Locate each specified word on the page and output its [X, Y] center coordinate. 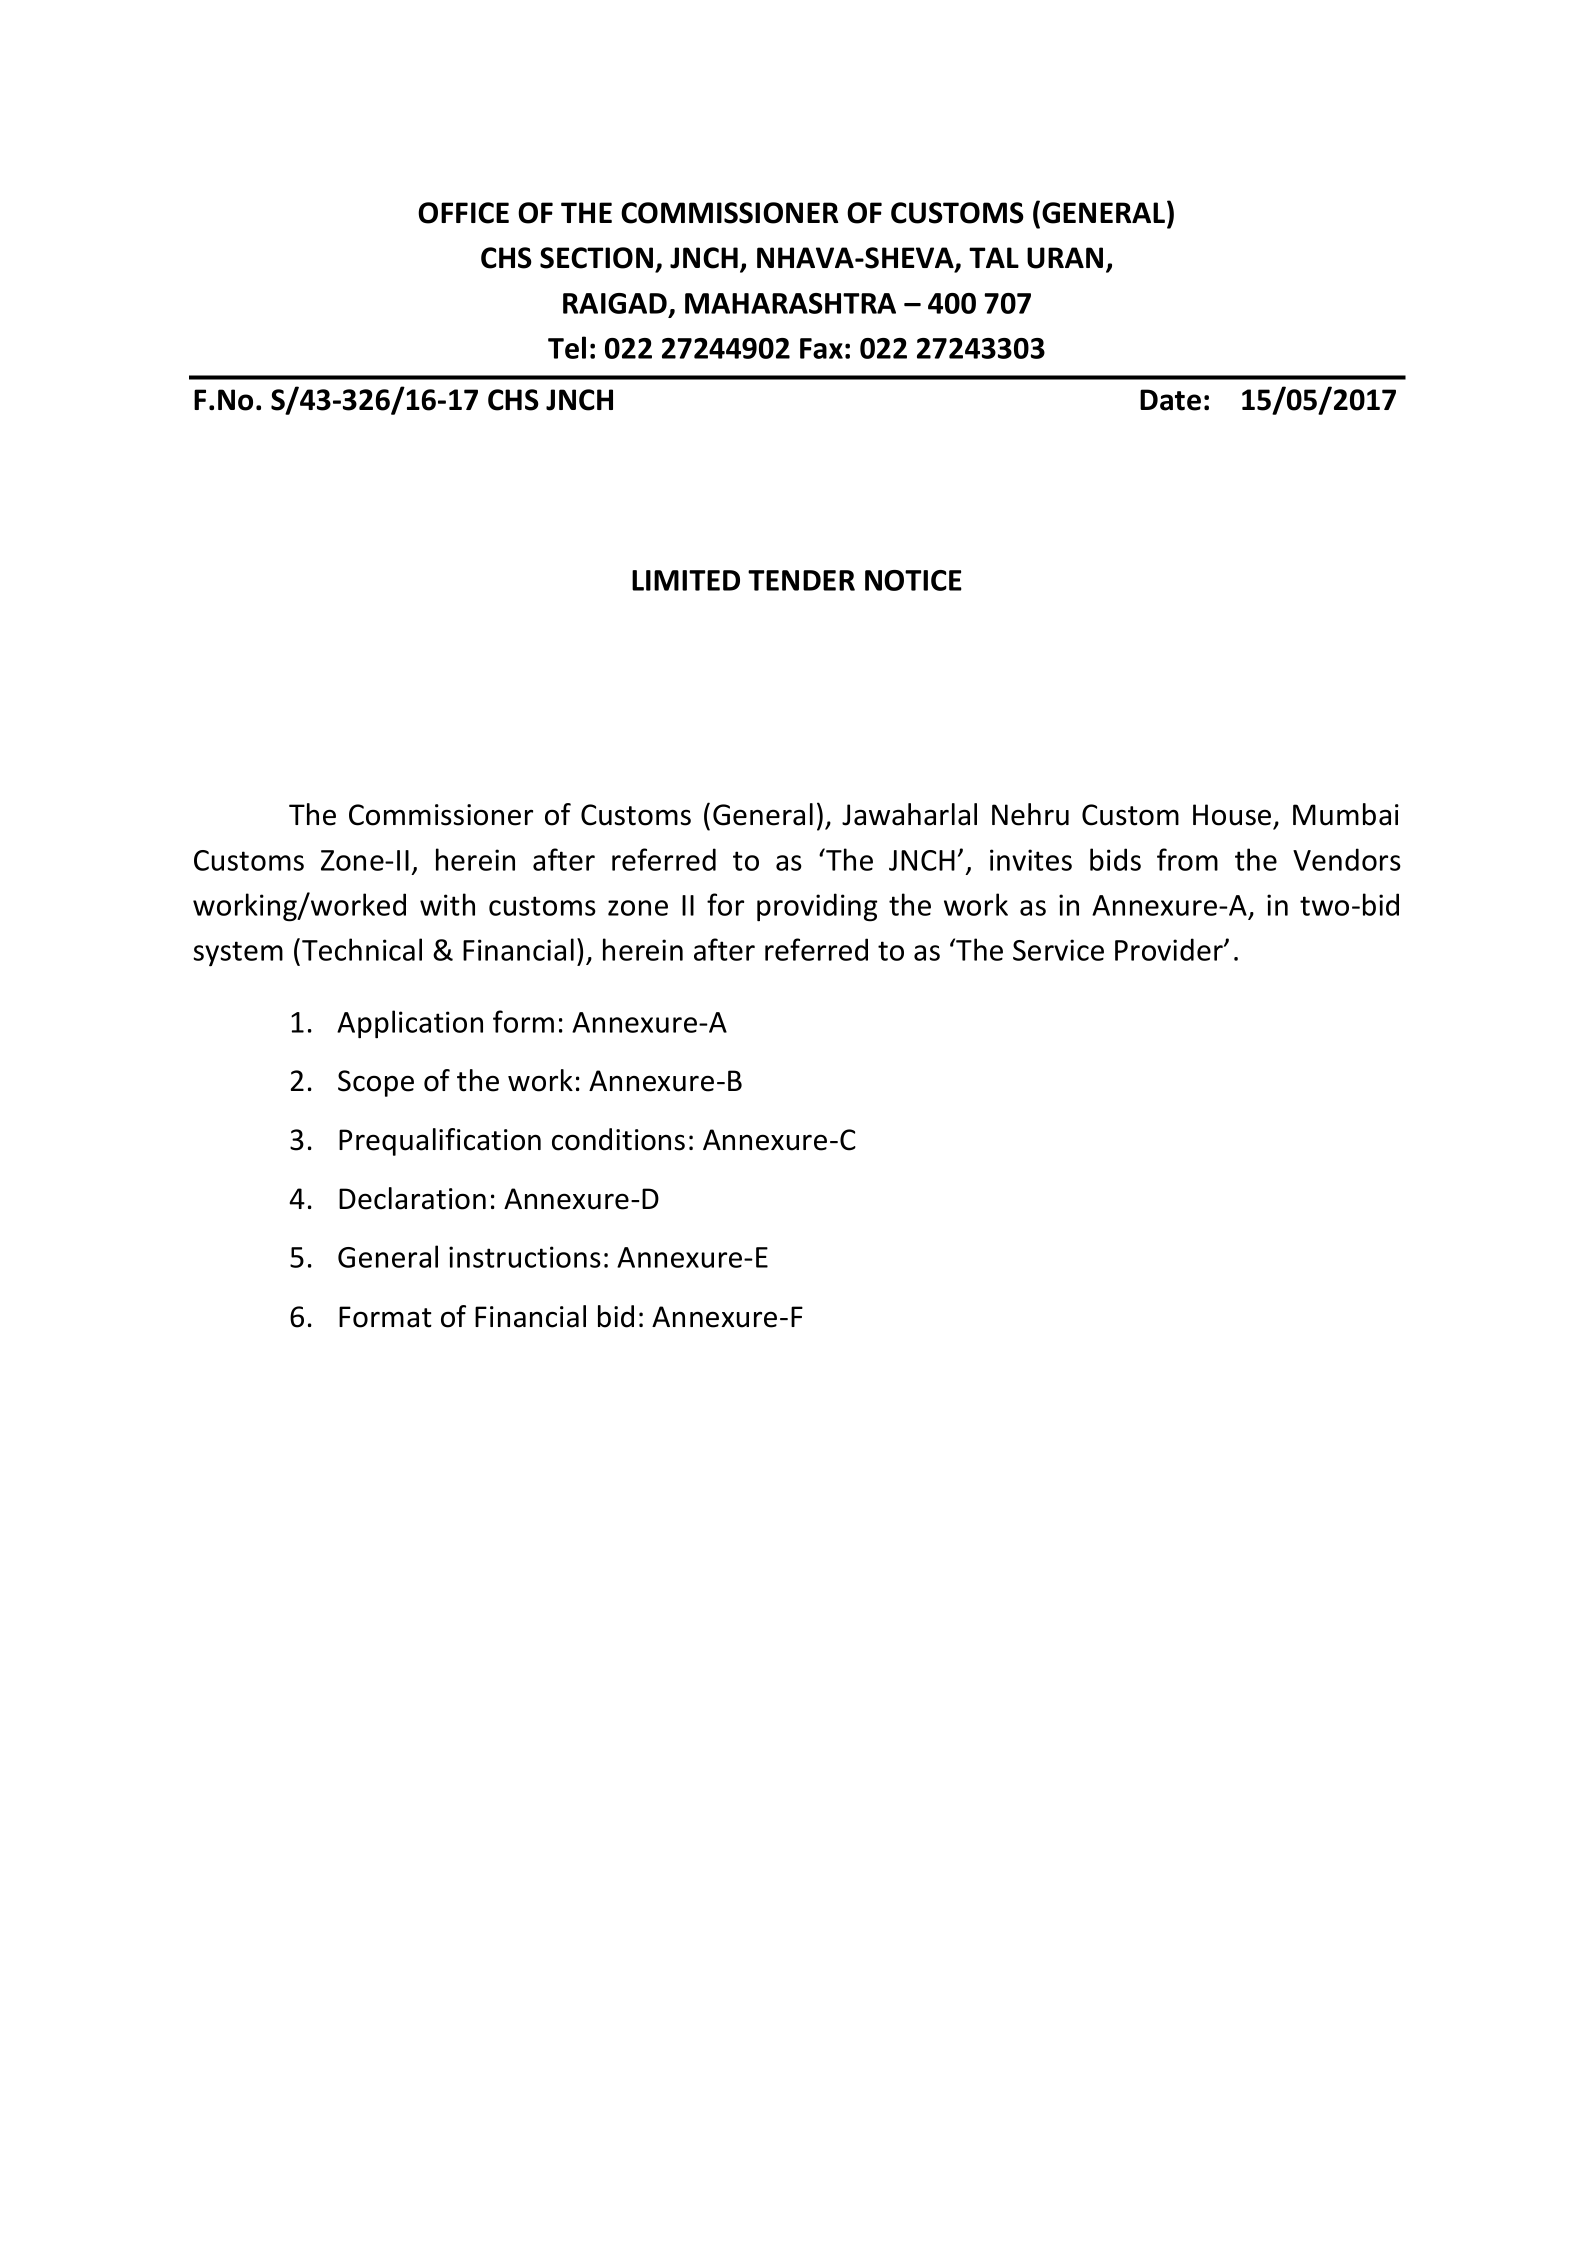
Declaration [412, 1198]
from [1187, 859]
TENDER [801, 580]
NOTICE [913, 580]
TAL [994, 257]
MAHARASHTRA [790, 303]
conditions [618, 1139]
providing [817, 907]
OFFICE [463, 213]
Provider [1170, 949]
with [447, 904]
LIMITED [686, 580]
